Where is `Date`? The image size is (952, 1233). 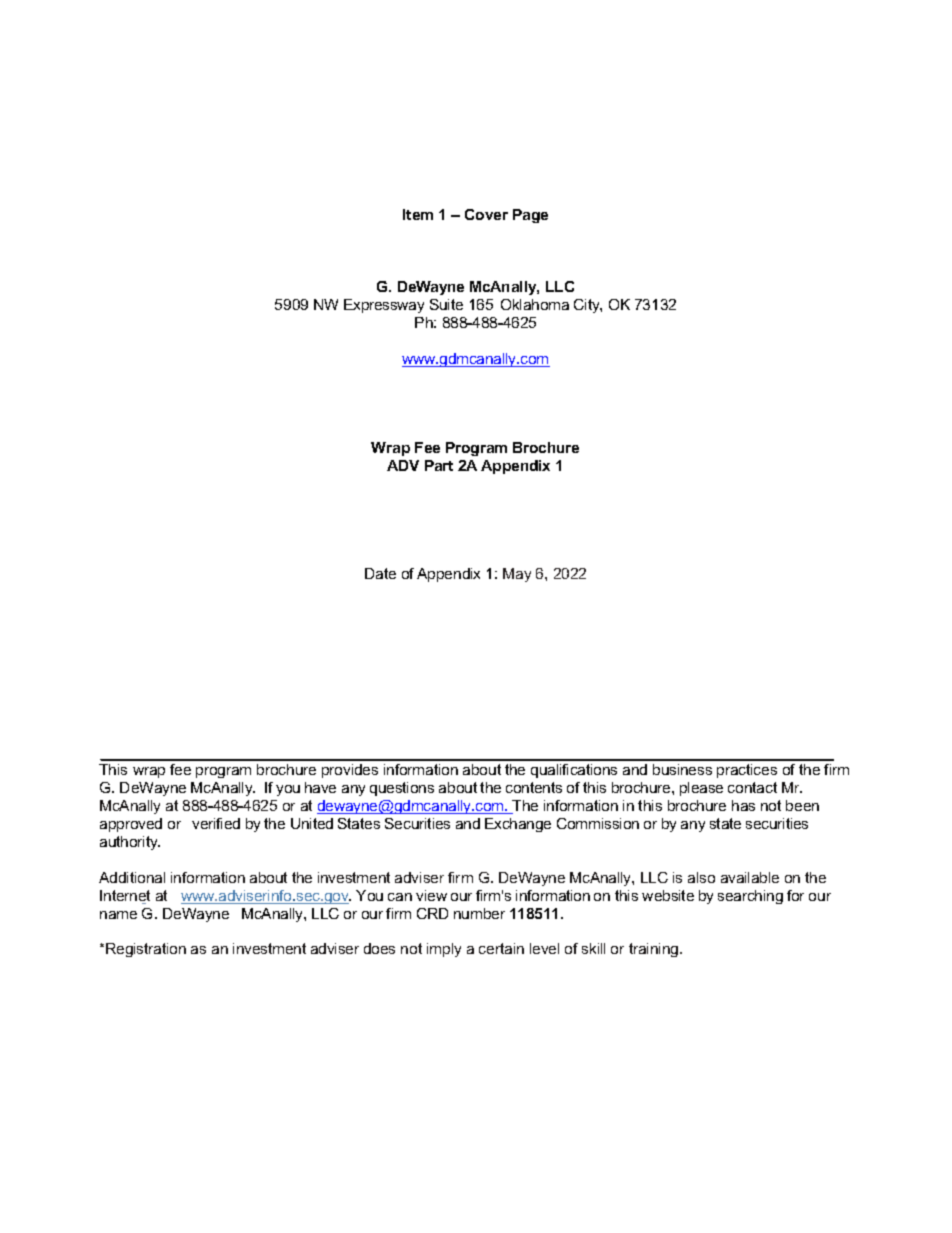
Date is located at coordinates (380, 573).
